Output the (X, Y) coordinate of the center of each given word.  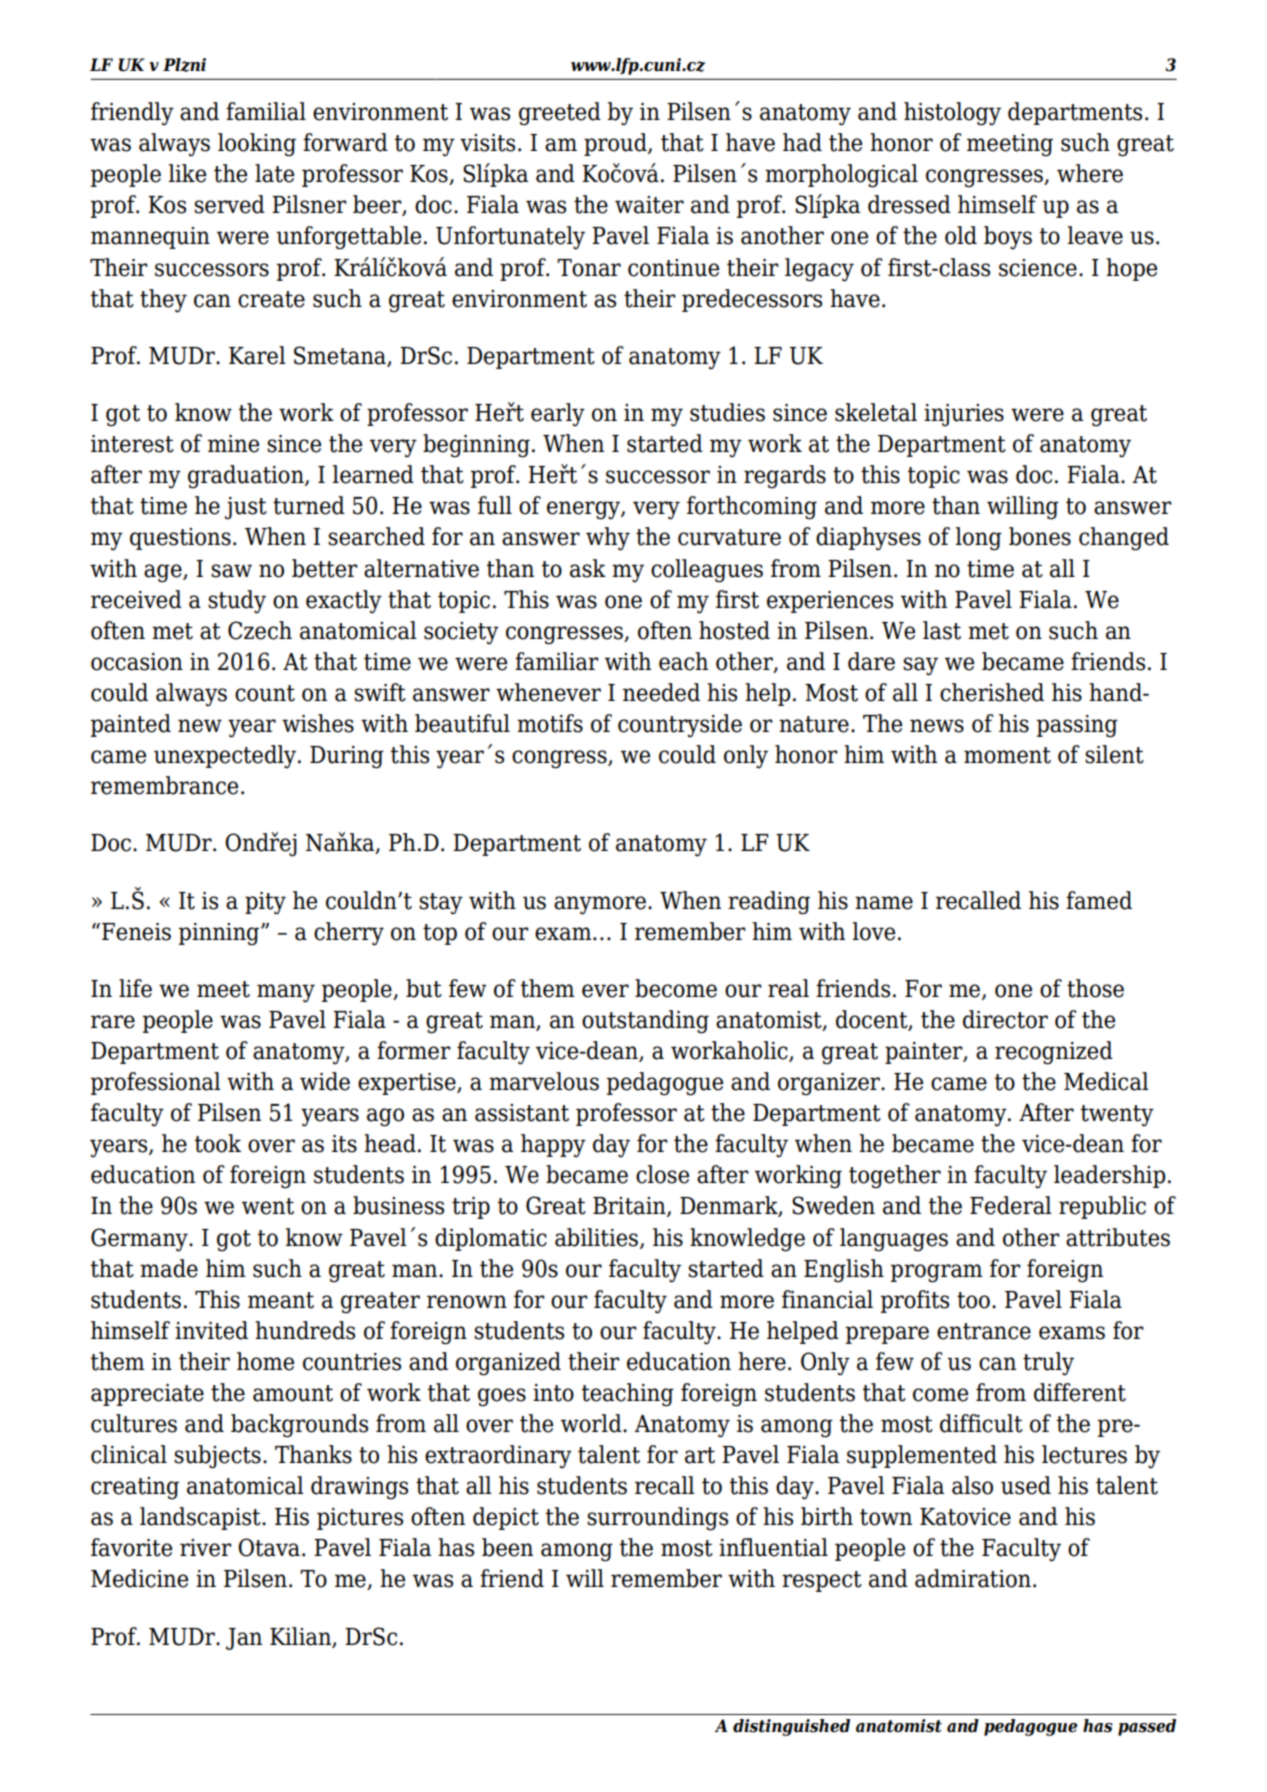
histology (952, 114)
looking (257, 145)
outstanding (645, 1022)
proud (616, 144)
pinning (220, 934)
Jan (244, 1639)
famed (1099, 900)
